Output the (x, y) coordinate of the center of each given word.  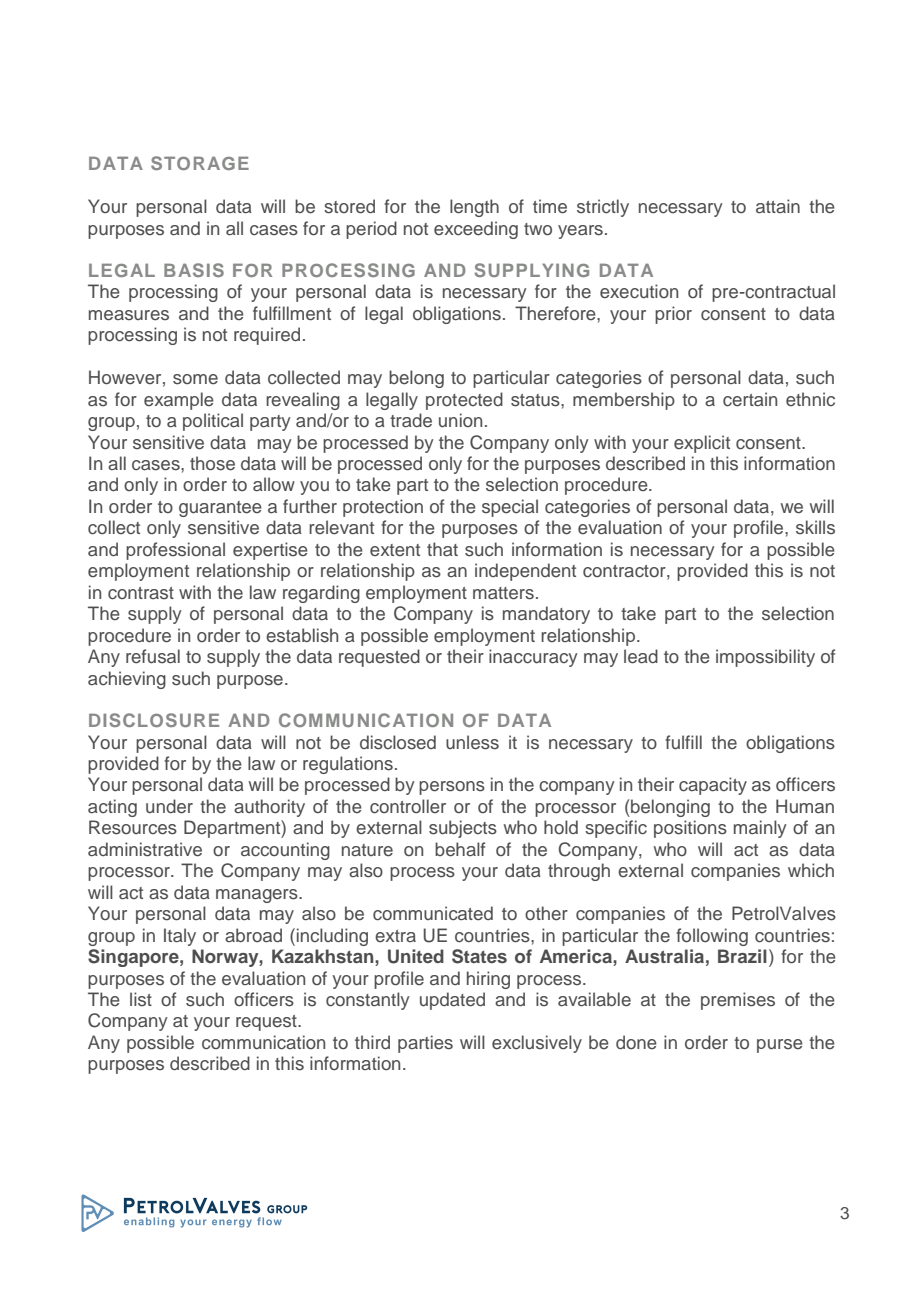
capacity (713, 786)
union (460, 420)
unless (472, 742)
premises (738, 1001)
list (141, 999)
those (212, 463)
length (474, 208)
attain (778, 206)
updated (452, 1001)
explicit (702, 444)
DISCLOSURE (154, 720)
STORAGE (200, 163)
